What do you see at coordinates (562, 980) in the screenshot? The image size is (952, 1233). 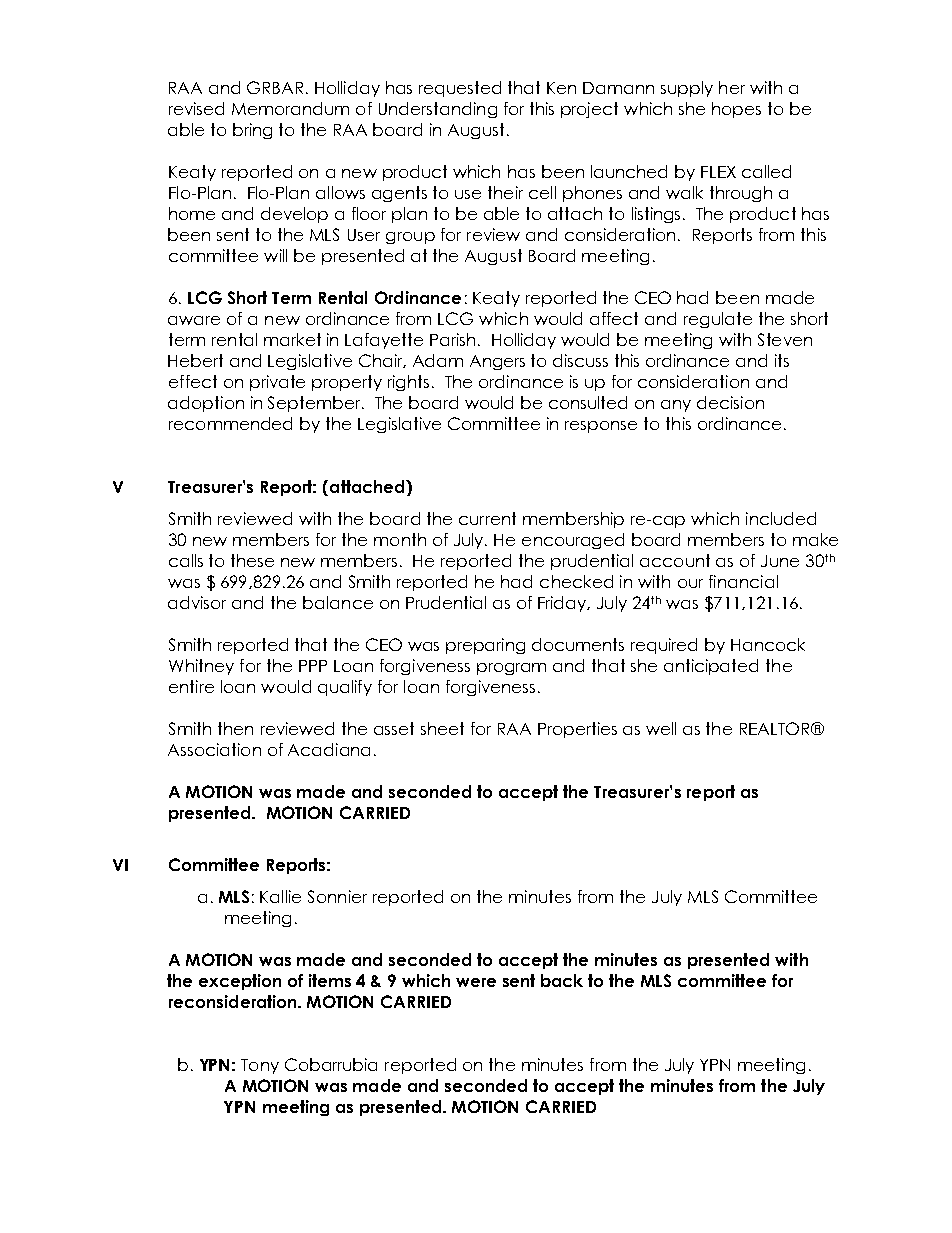 I see `back` at bounding box center [562, 980].
